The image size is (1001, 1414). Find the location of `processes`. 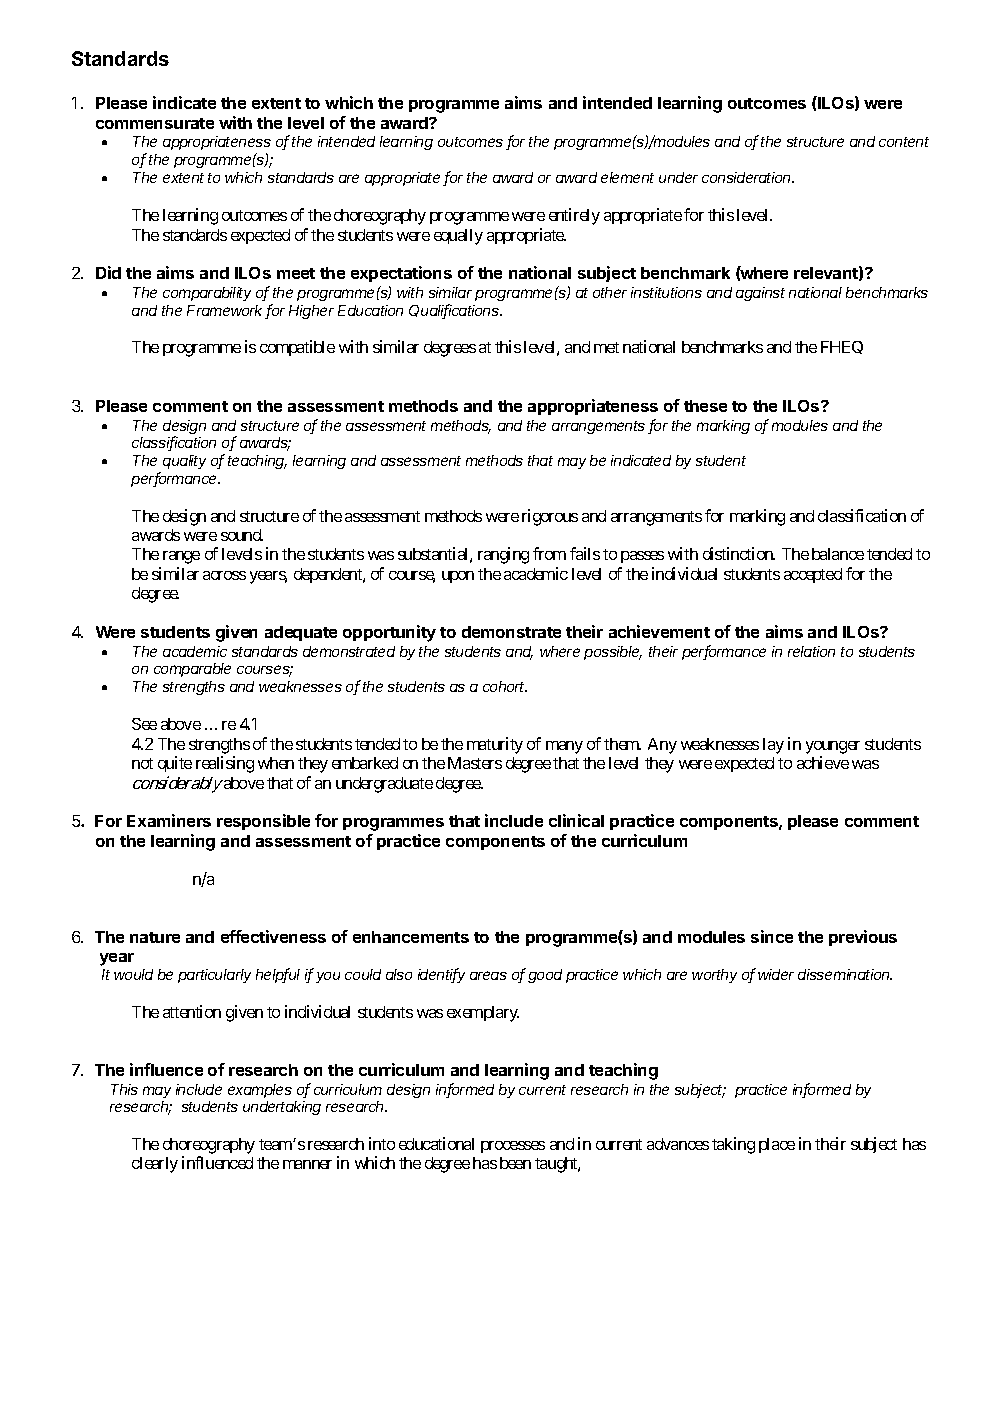

processes is located at coordinates (513, 1147).
